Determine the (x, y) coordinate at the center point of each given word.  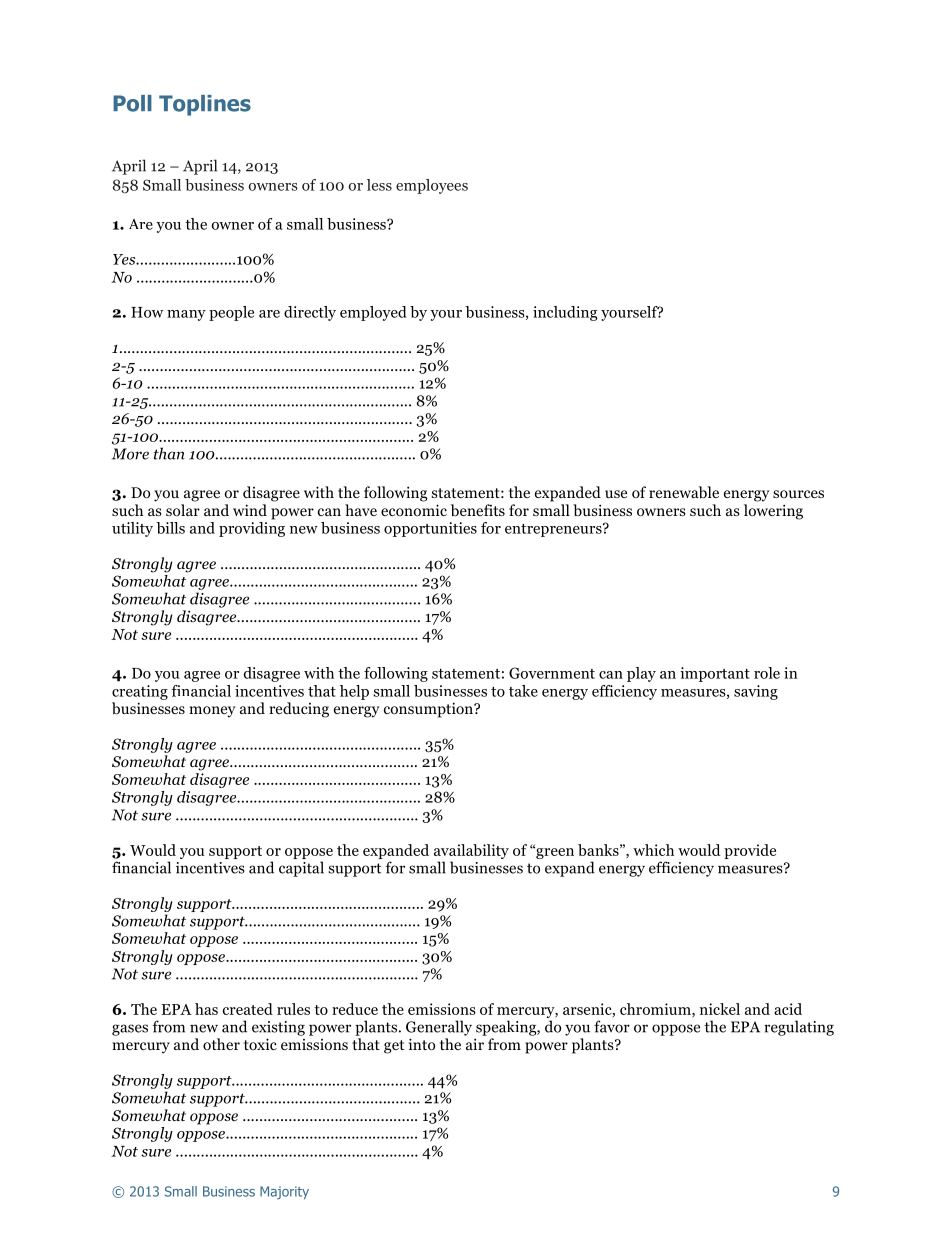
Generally (439, 1028)
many (186, 315)
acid (788, 1009)
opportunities (430, 529)
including (565, 313)
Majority (284, 1192)
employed (373, 313)
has (206, 1009)
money (212, 712)
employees (432, 186)
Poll (132, 103)
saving (756, 692)
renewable (684, 492)
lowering (773, 512)
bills (170, 528)
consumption (429, 710)
